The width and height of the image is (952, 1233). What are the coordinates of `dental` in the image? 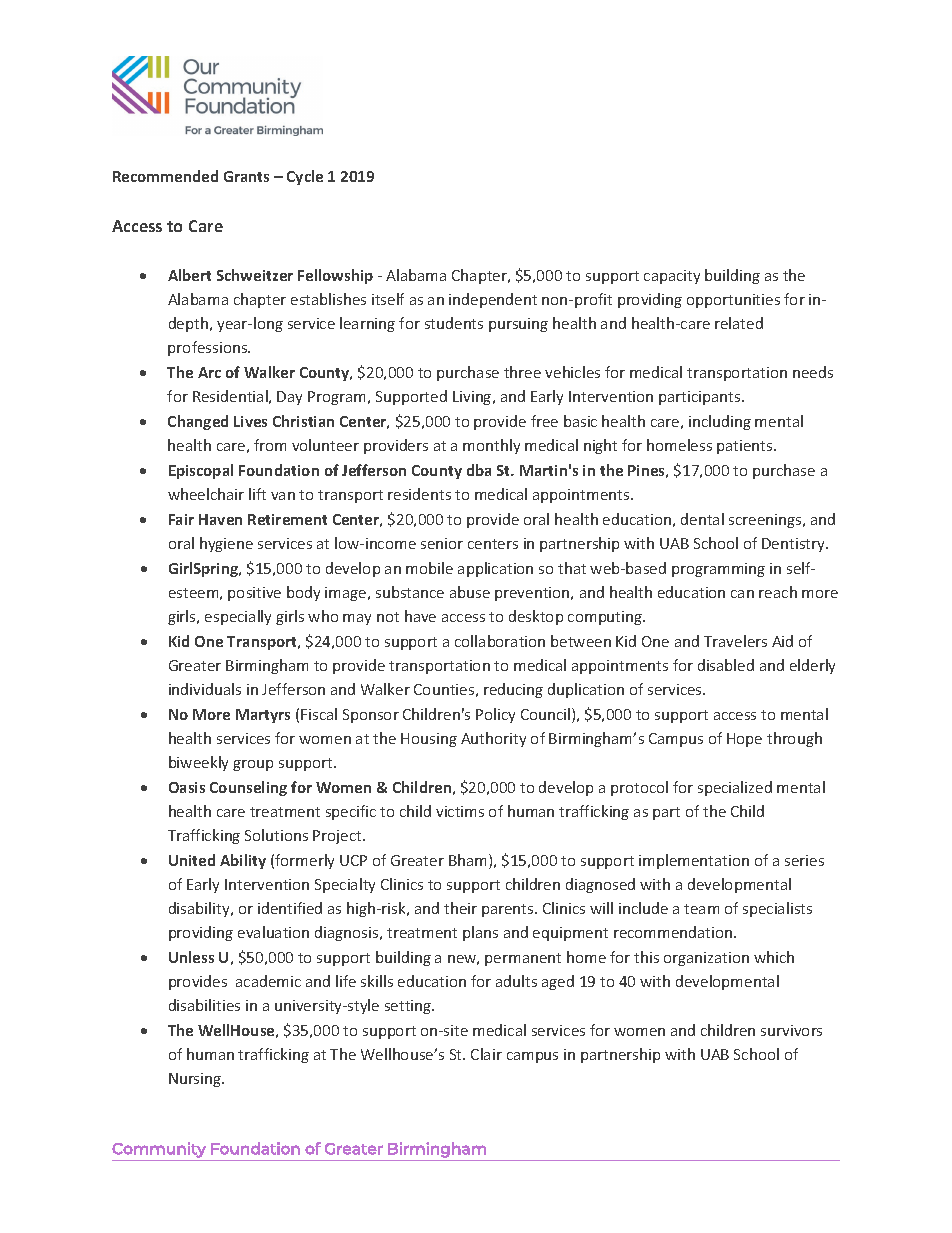 It's located at (702, 519).
